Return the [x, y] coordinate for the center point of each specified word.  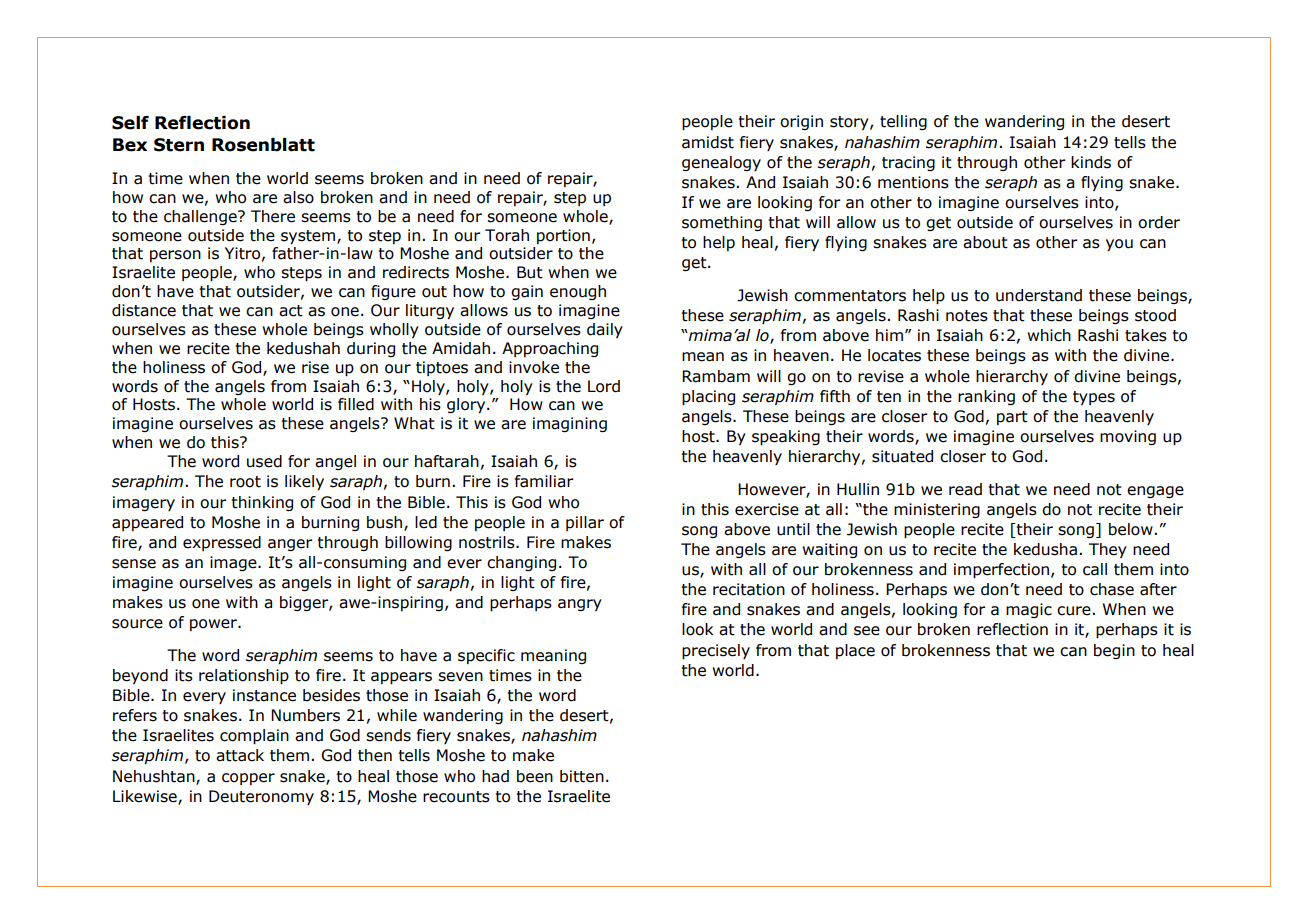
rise [315, 367]
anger [290, 545]
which [1049, 335]
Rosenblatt [263, 145]
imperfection [1003, 570]
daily [605, 330]
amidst [708, 142]
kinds [1091, 162]
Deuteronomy [261, 797]
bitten [582, 776]
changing [521, 563]
